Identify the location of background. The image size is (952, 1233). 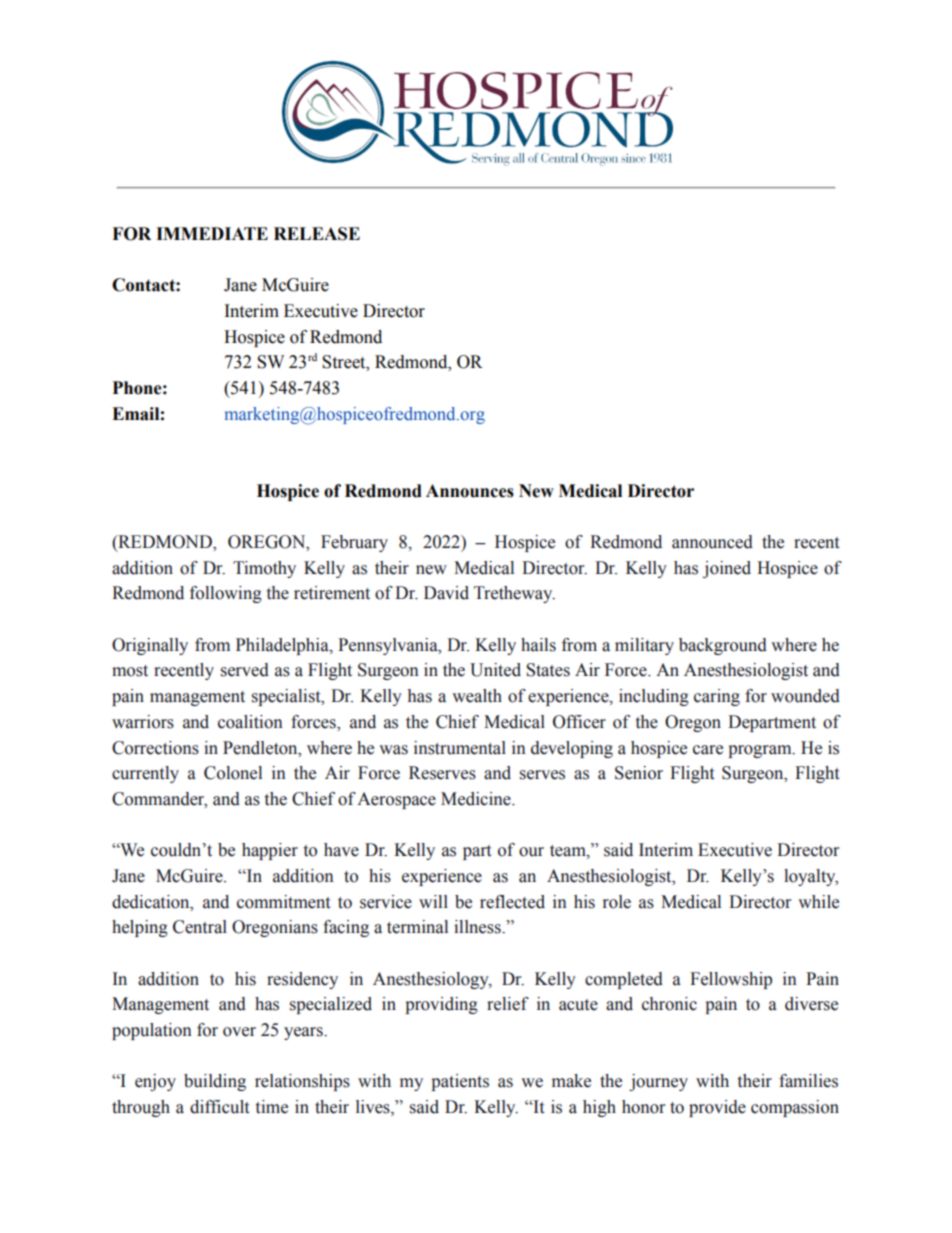
(723, 646).
